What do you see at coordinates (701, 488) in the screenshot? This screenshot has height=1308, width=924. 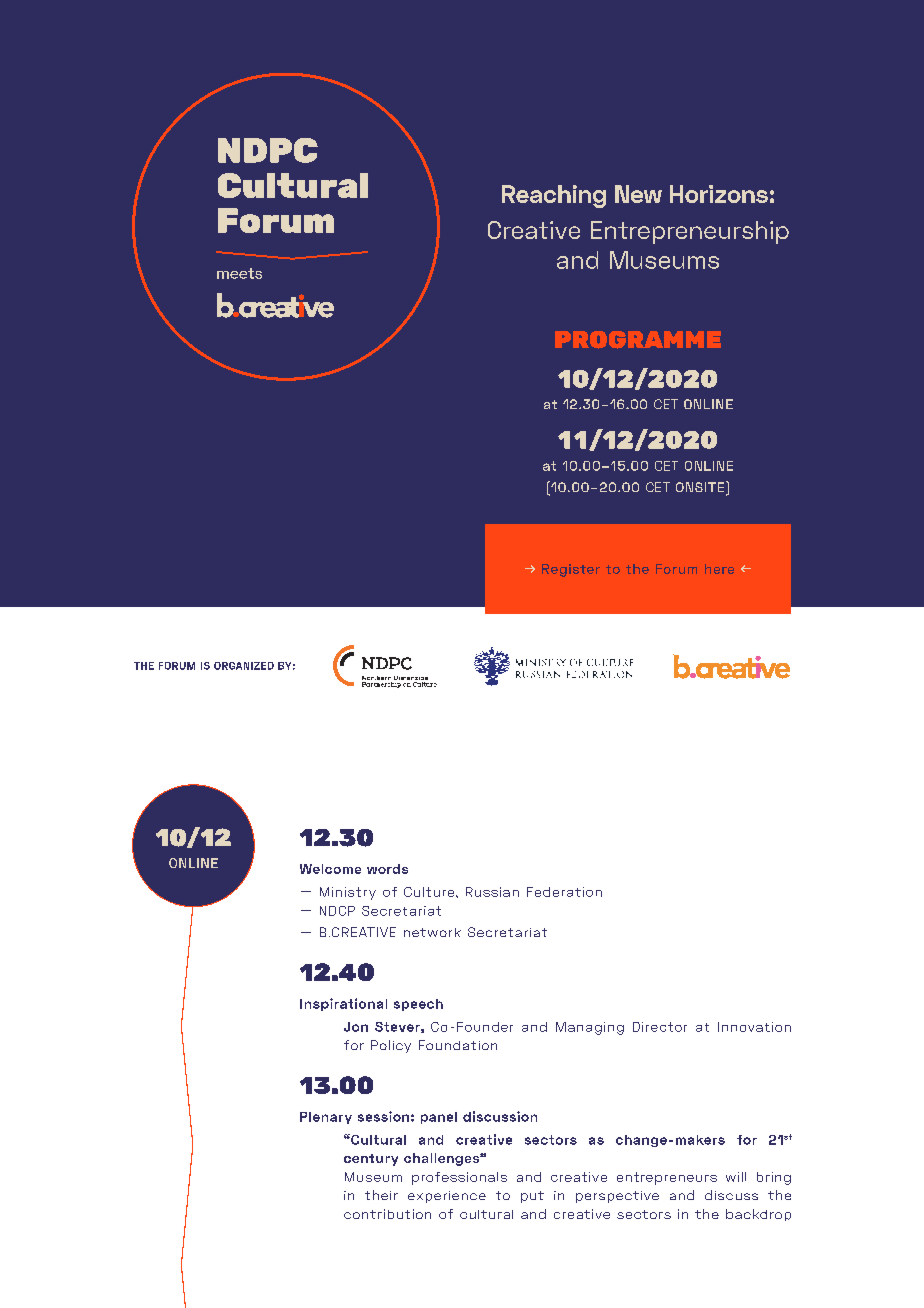 I see `ONSITE` at bounding box center [701, 488].
